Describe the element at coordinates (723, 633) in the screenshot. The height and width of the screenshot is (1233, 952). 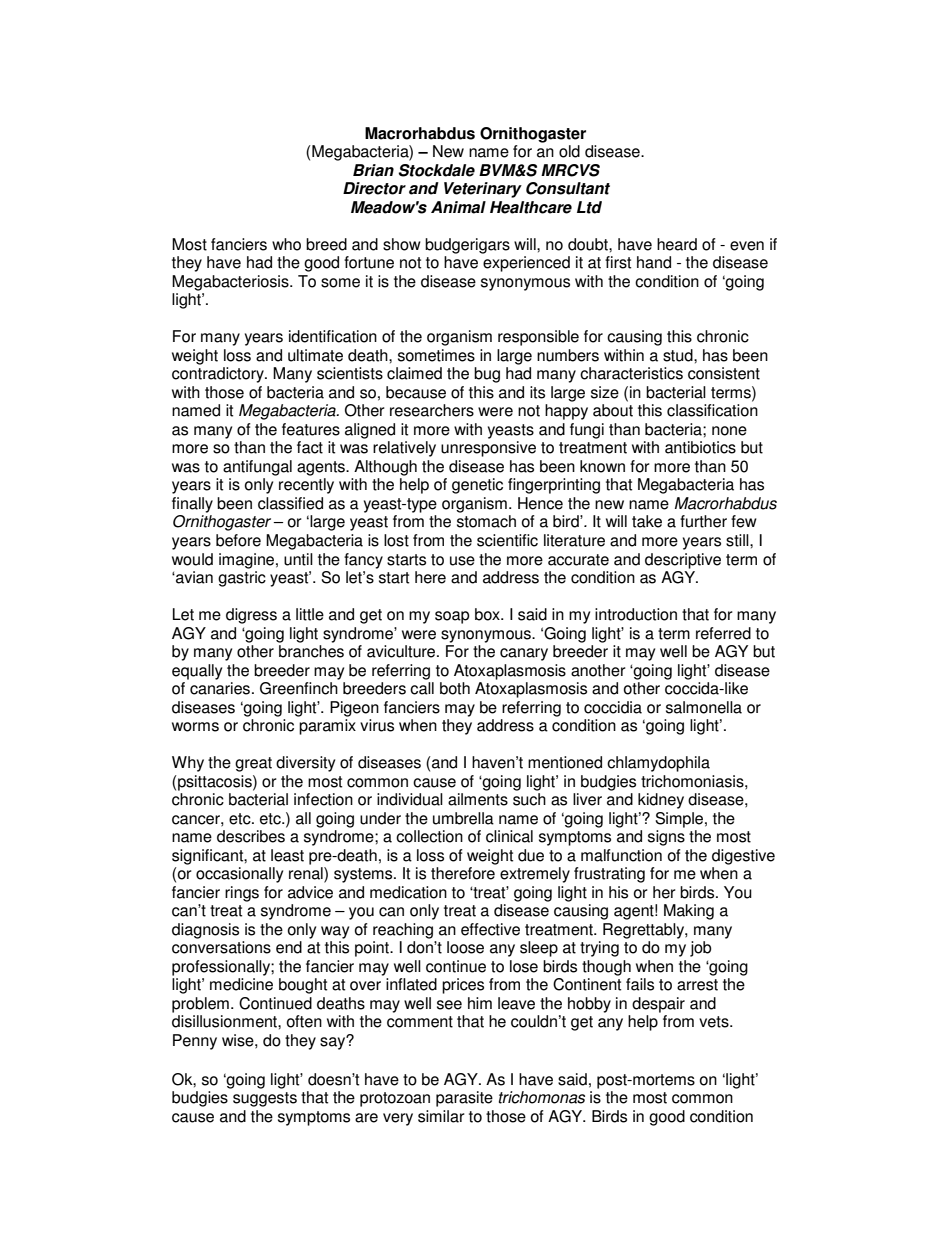
I see `referred` at that location.
